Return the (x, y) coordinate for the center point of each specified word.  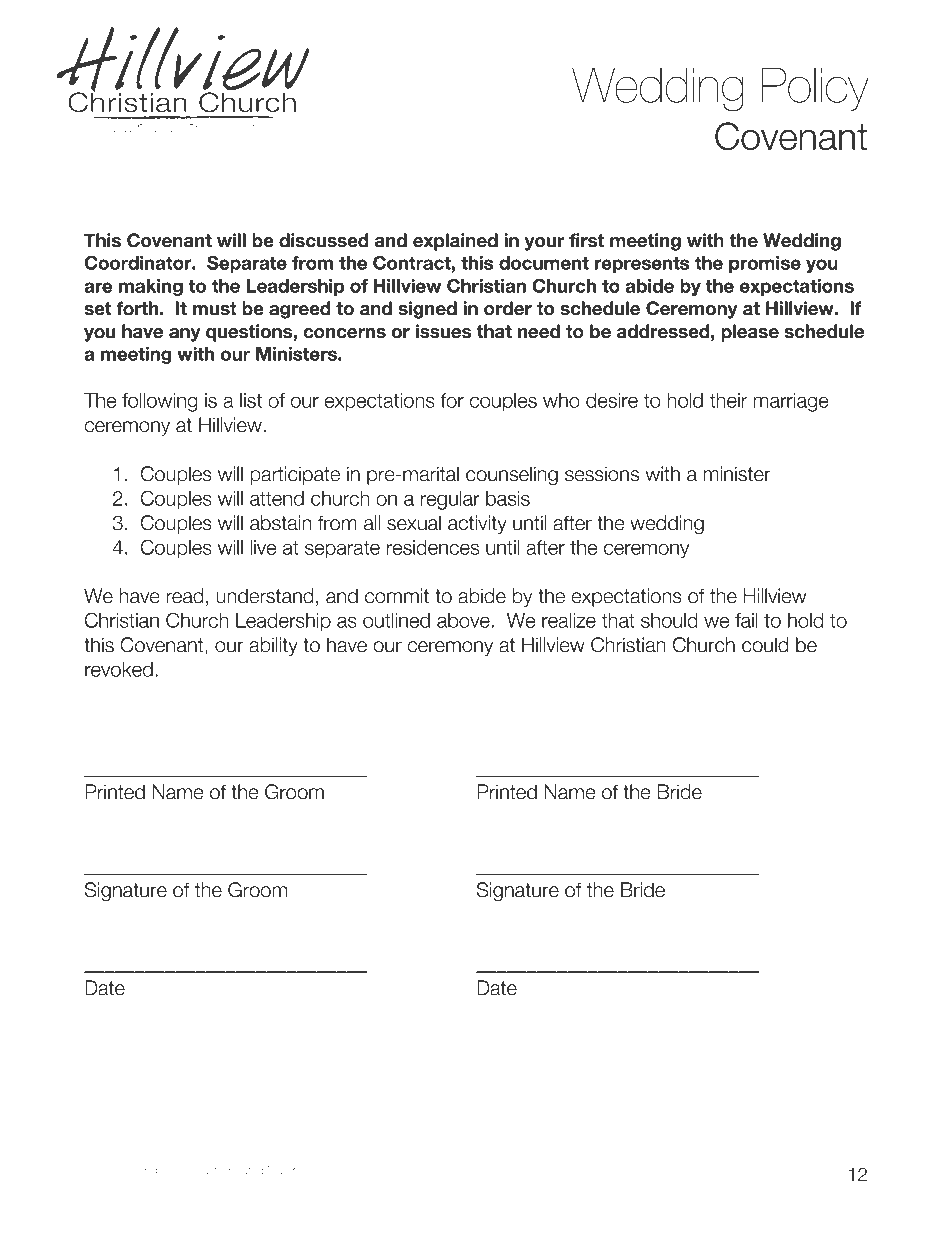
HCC (97, 1170)
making (151, 287)
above (463, 620)
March (283, 1170)
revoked (119, 669)
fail (746, 620)
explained (455, 242)
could (765, 645)
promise (765, 264)
